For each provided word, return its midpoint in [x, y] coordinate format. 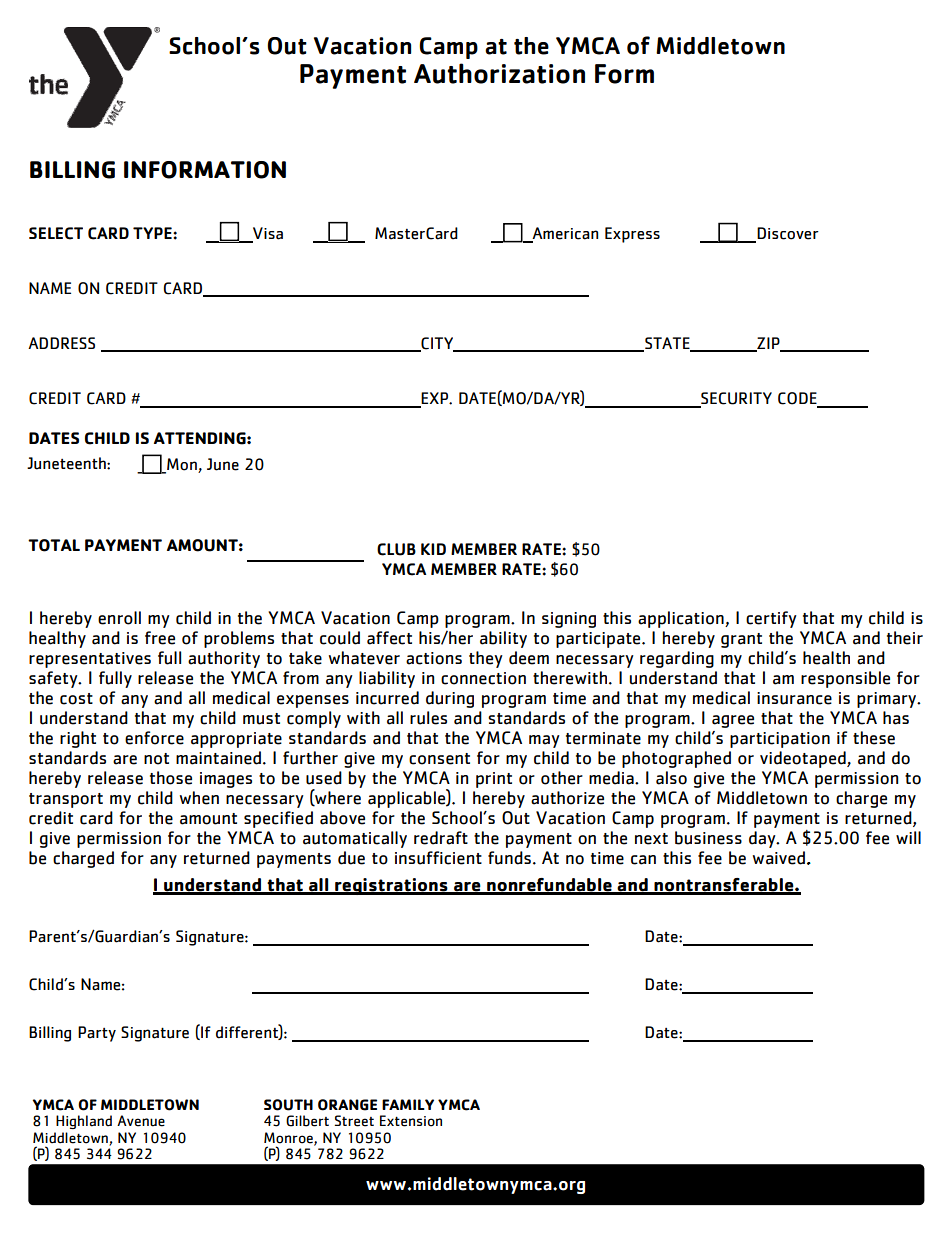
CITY [437, 344]
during [450, 699]
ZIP [768, 344]
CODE [798, 399]
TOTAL [54, 545]
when [199, 798]
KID [433, 549]
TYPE [153, 233]
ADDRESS [61, 343]
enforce [154, 738]
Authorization [499, 73]
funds [509, 858]
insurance [794, 698]
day [763, 839]
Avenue [141, 1121]
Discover [788, 233]
